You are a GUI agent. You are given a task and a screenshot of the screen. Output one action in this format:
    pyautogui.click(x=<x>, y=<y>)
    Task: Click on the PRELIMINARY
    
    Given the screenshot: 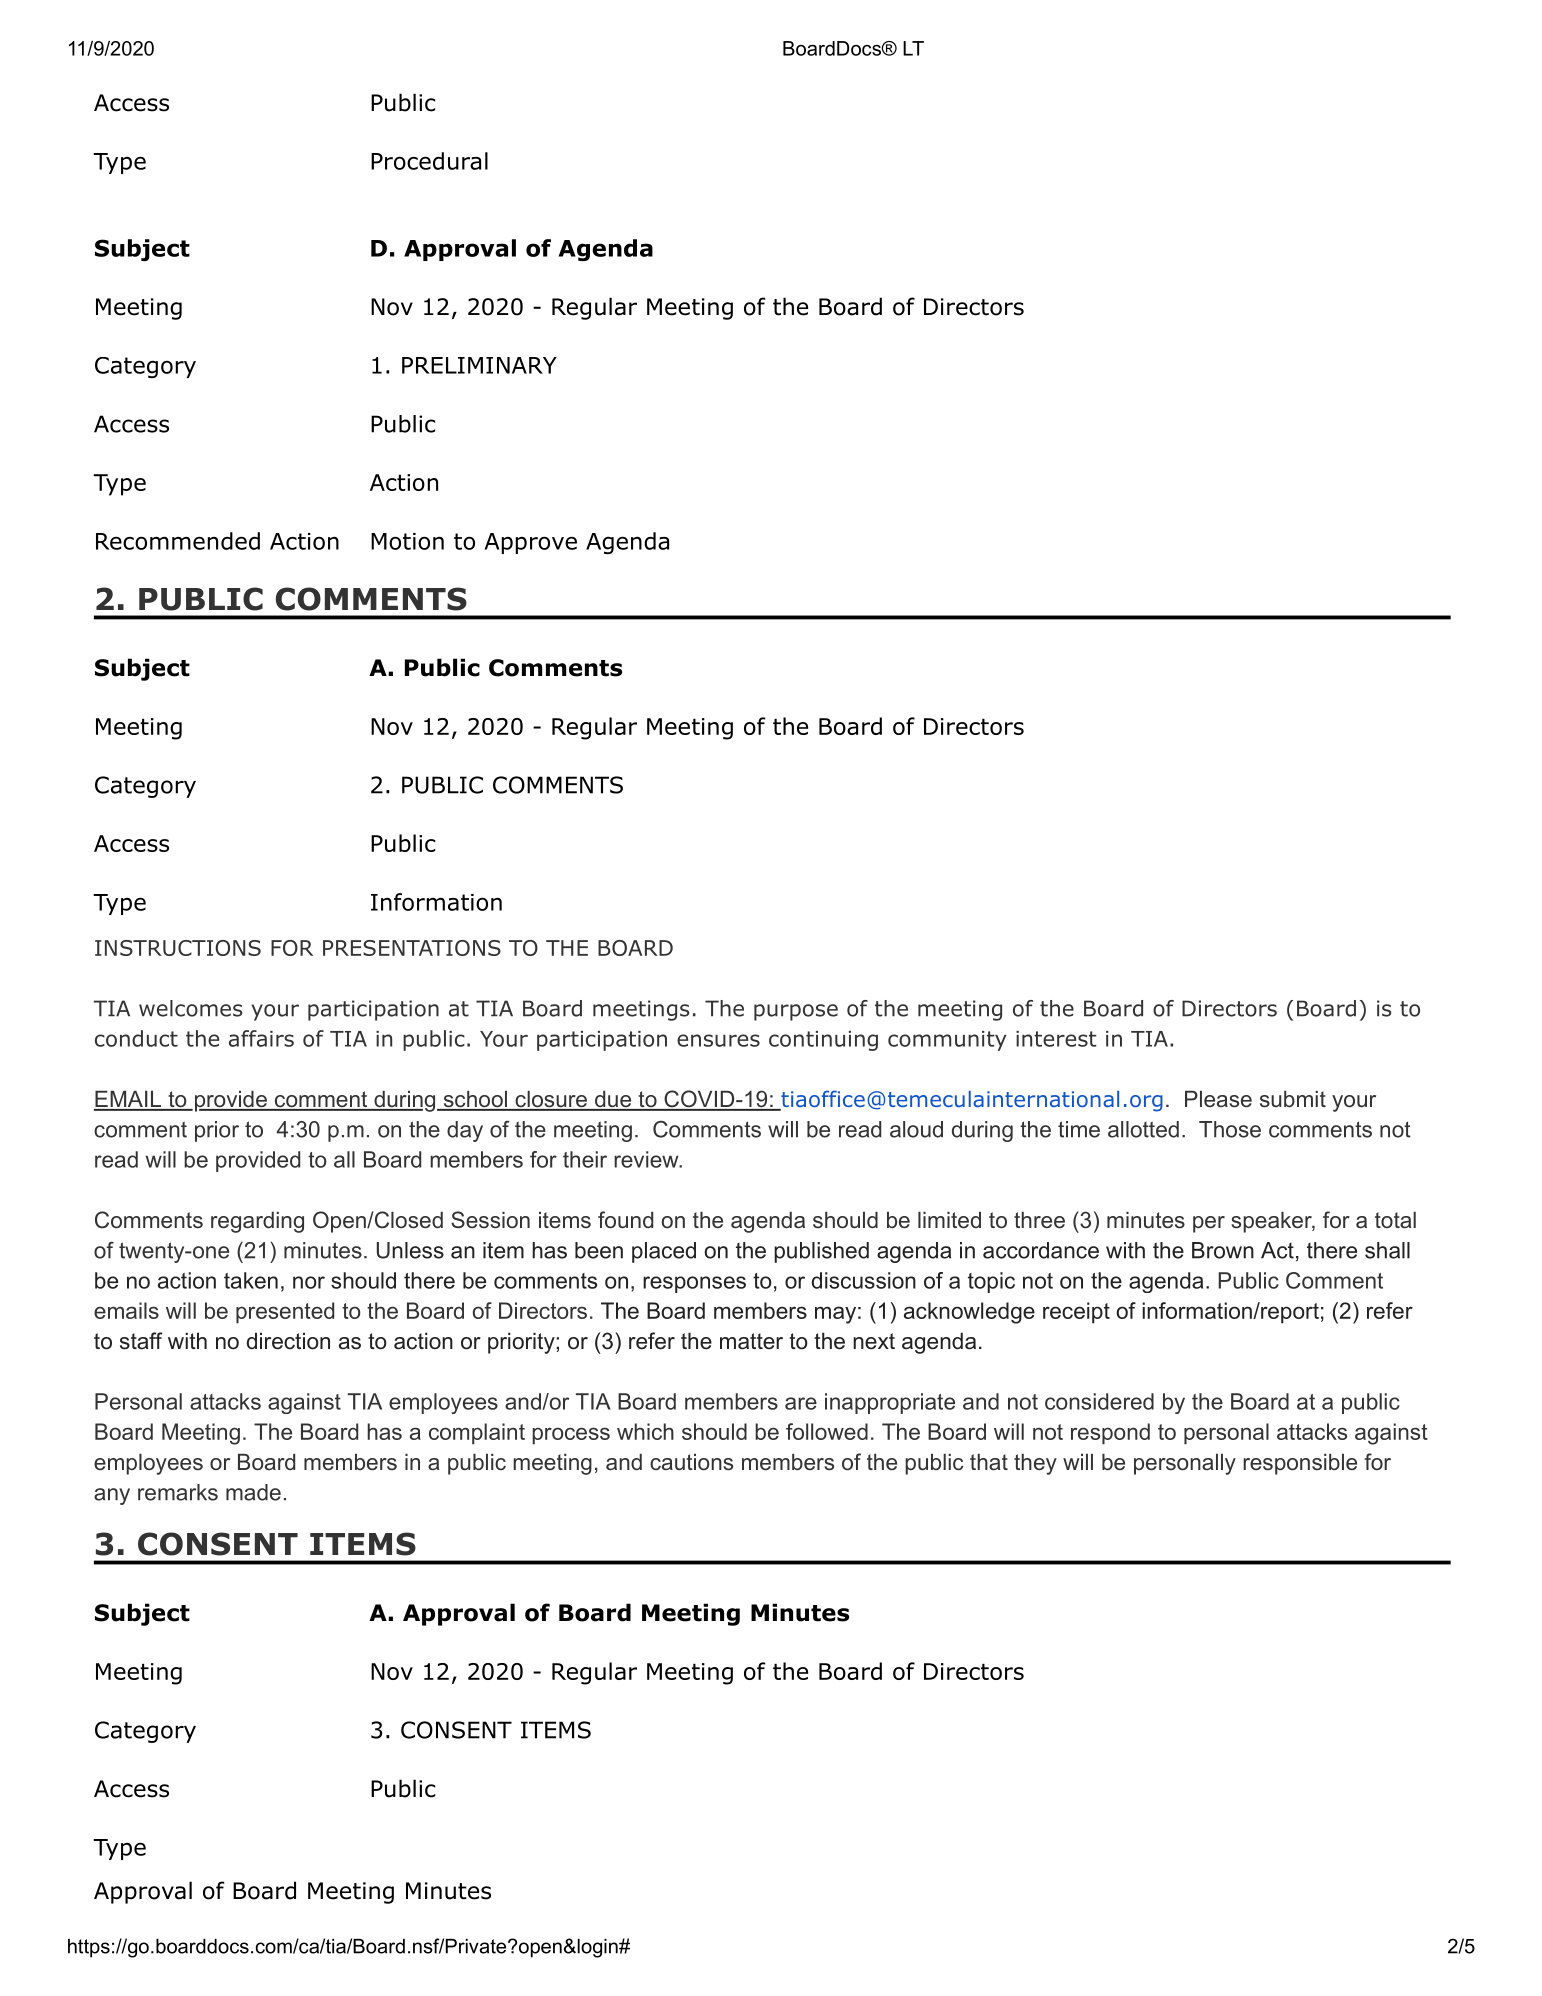 What is the action you would take?
    pyautogui.click(x=479, y=365)
